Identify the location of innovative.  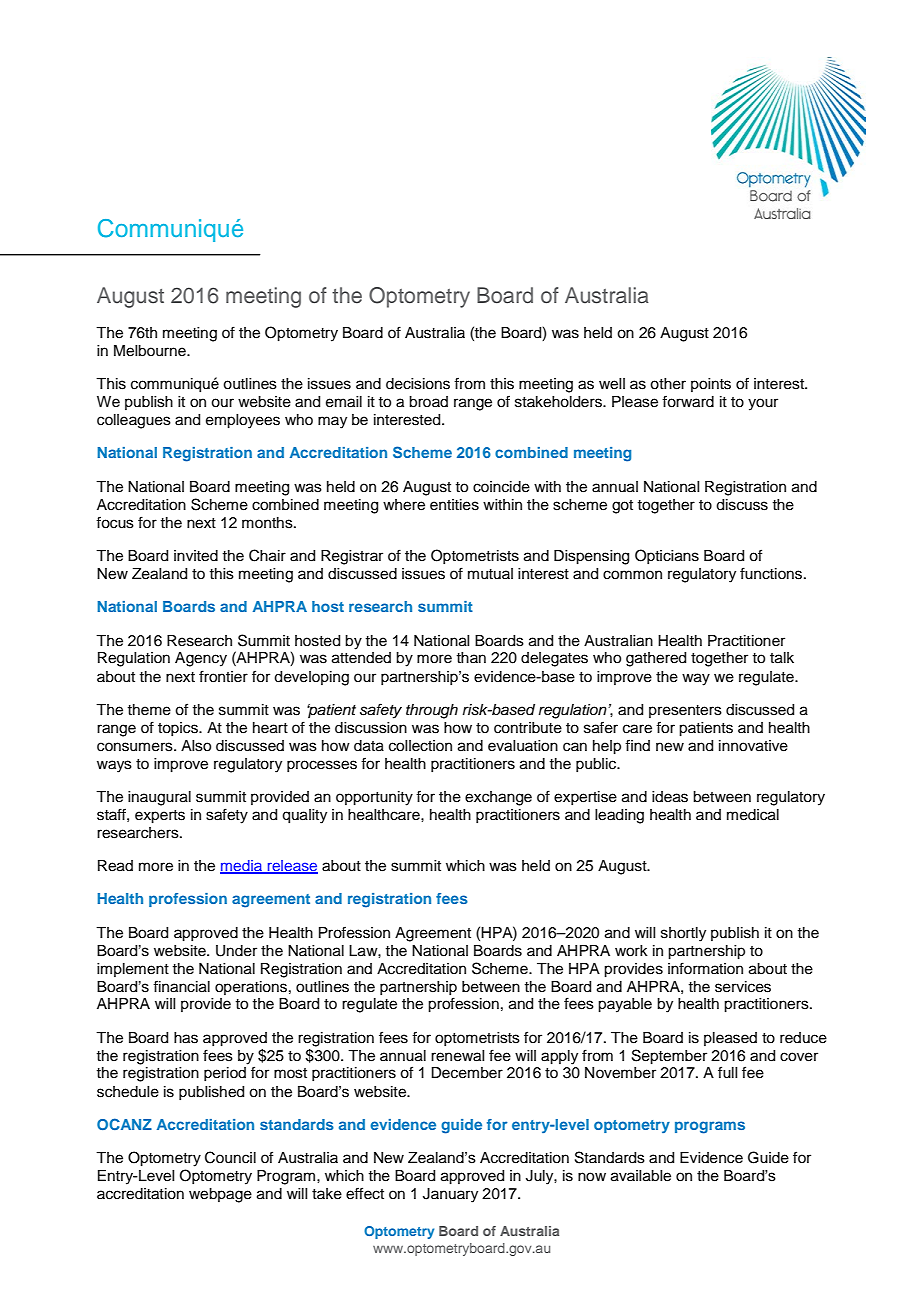
(753, 746).
